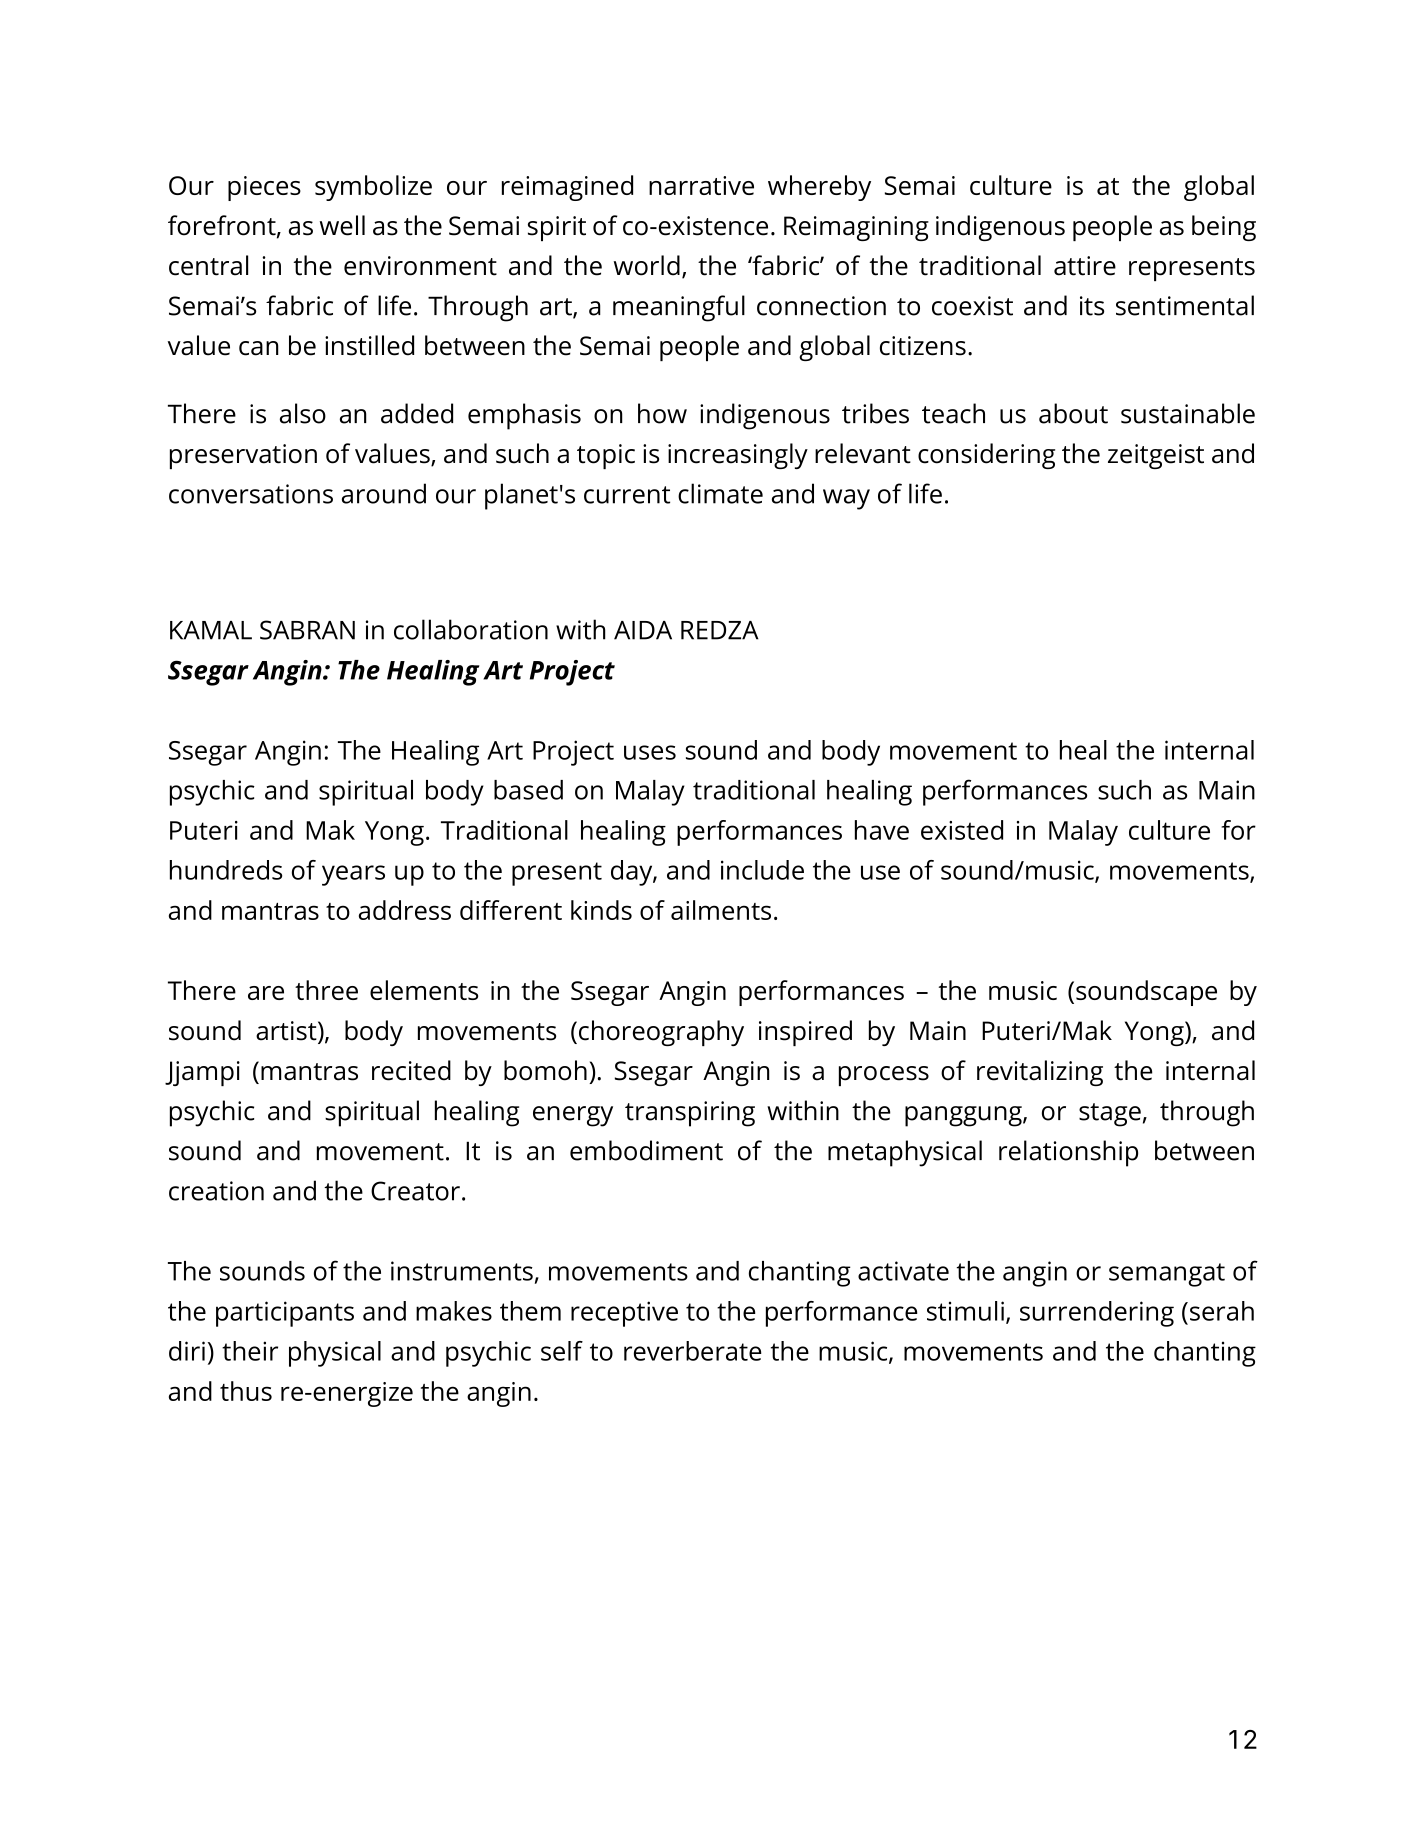 Image resolution: width=1424 pixels, height=1842 pixels. What do you see at coordinates (701, 185) in the image?
I see `narrative` at bounding box center [701, 185].
